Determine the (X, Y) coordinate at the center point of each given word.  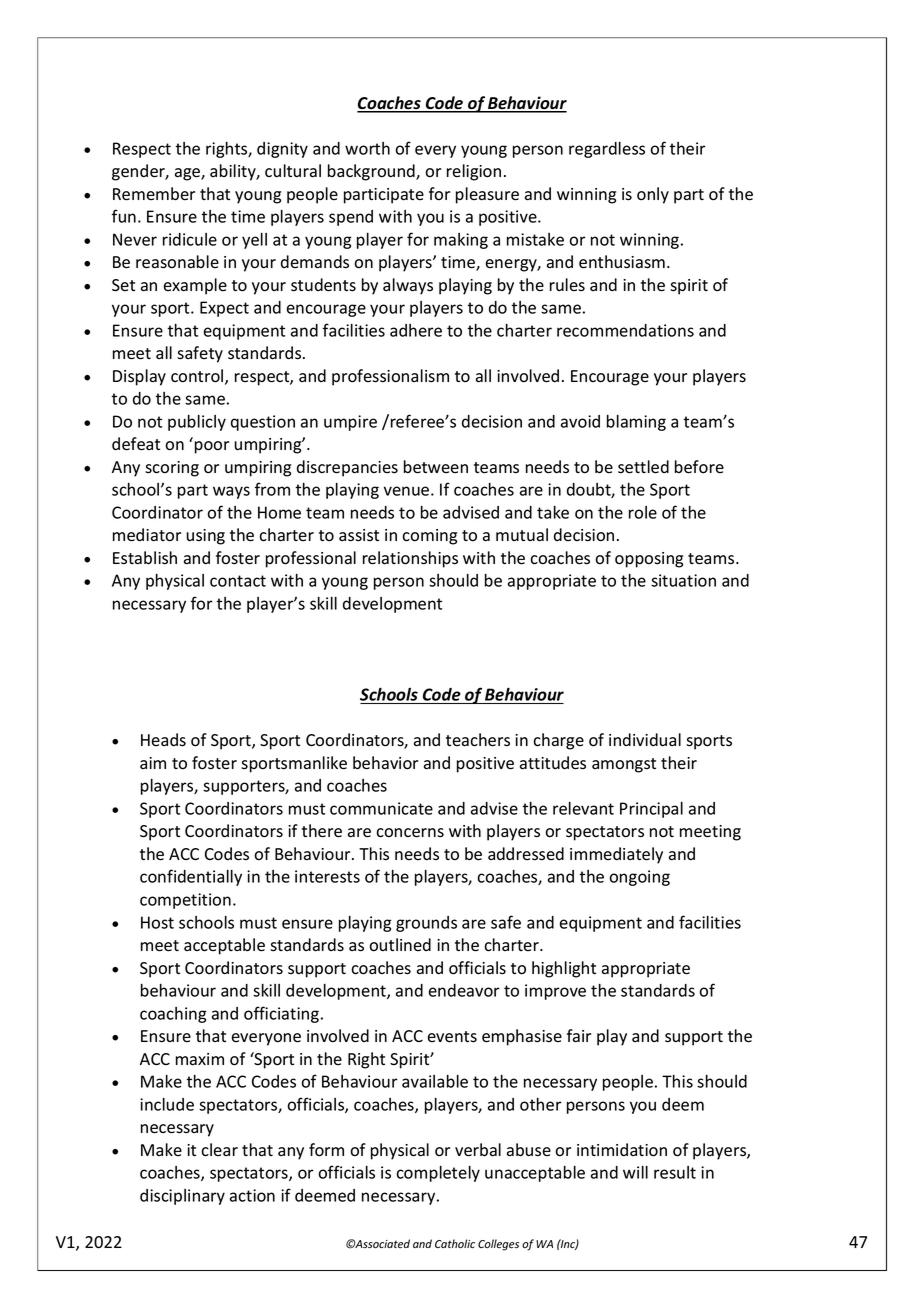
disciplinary (182, 1197)
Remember (154, 194)
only (653, 195)
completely (438, 1174)
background (372, 172)
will (635, 1172)
